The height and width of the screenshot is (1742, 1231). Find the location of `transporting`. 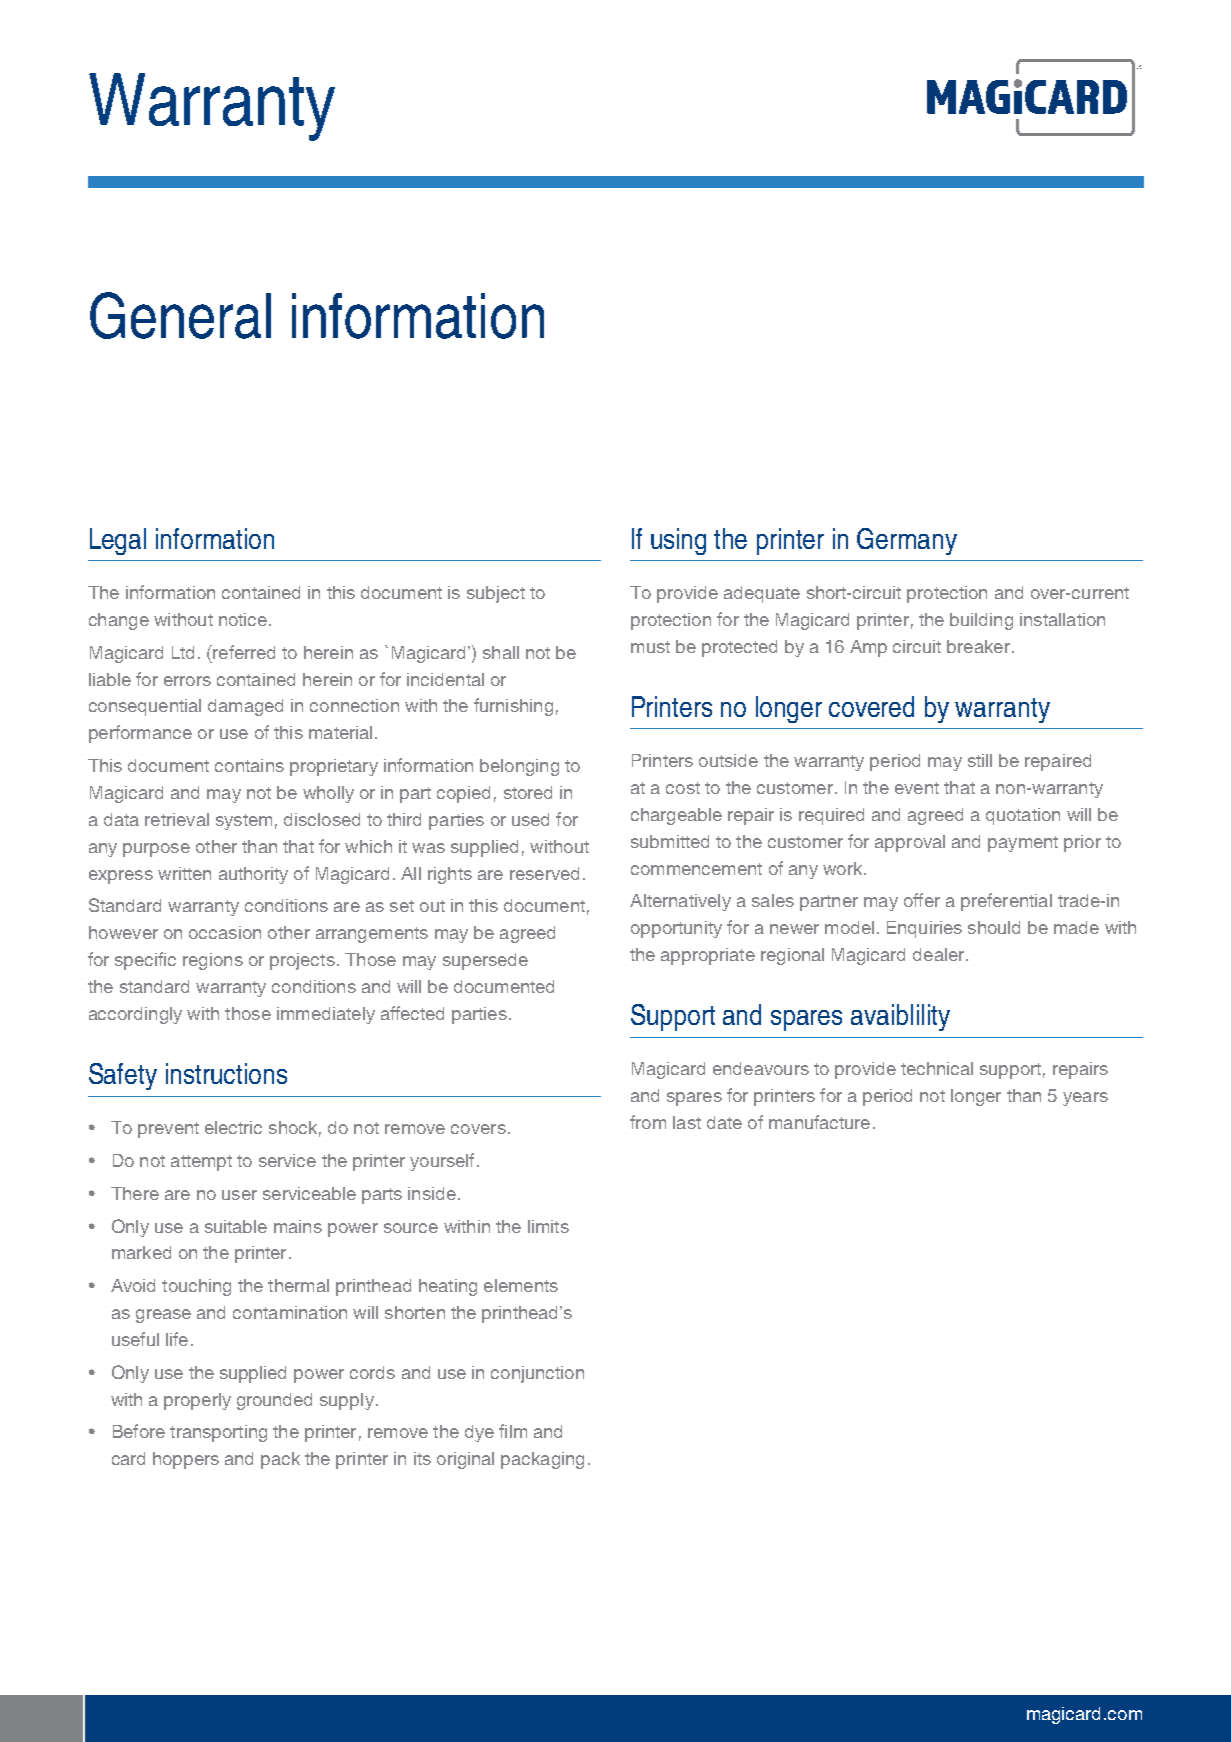

transporting is located at coordinates (218, 1433).
